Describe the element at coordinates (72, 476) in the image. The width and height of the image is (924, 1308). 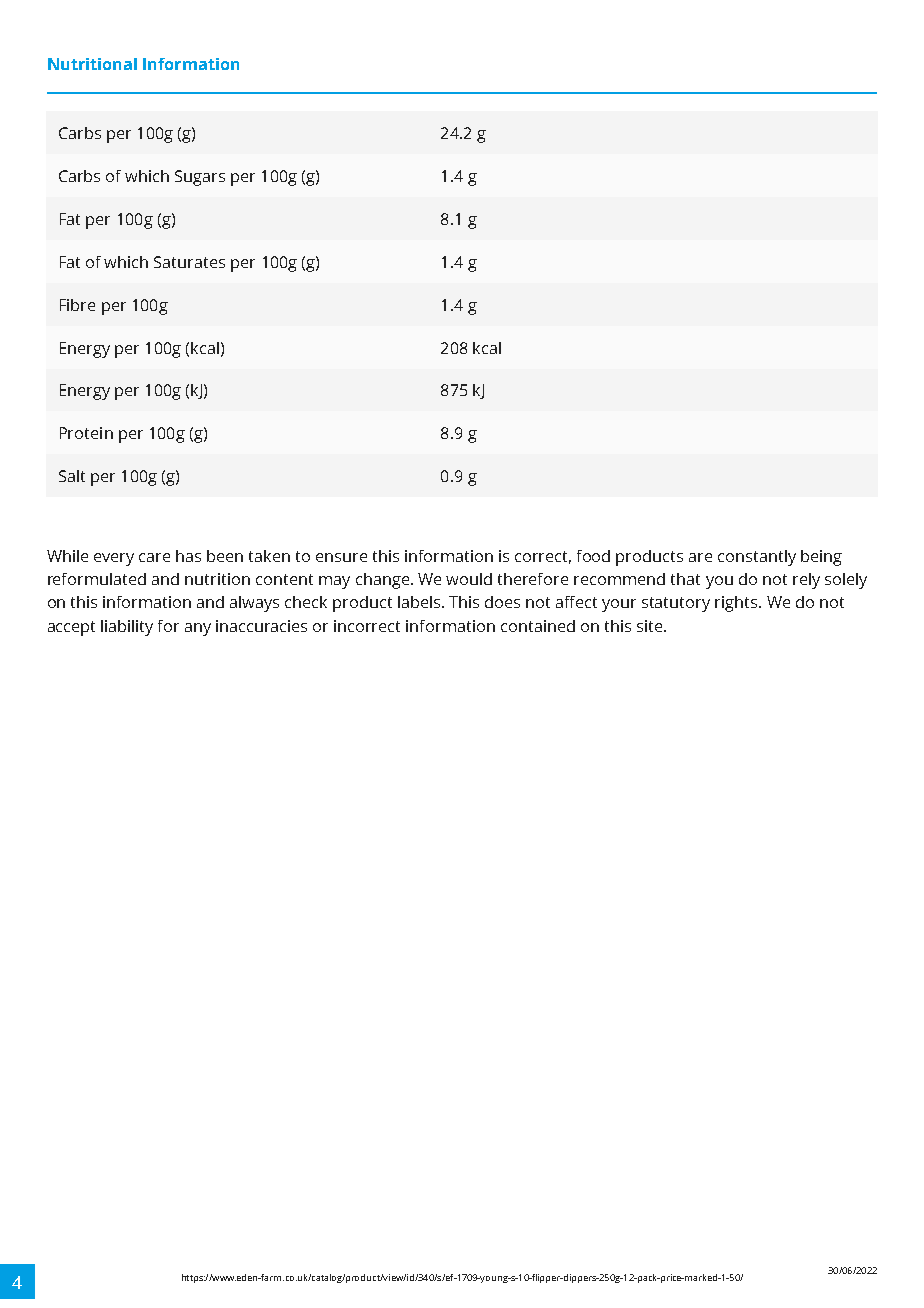
I see `Salt` at that location.
